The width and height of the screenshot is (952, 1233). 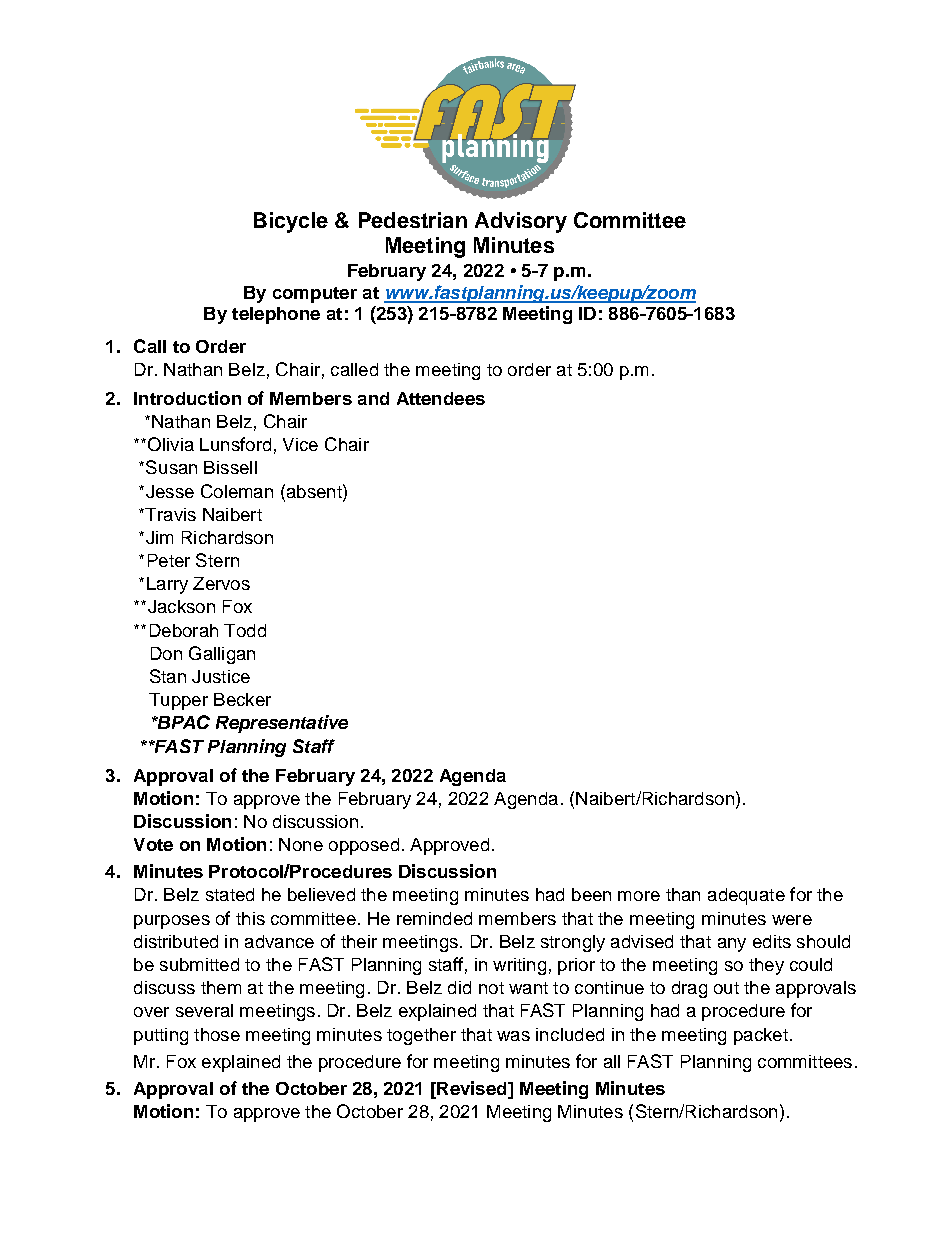 I want to click on Justice, so click(x=221, y=676).
